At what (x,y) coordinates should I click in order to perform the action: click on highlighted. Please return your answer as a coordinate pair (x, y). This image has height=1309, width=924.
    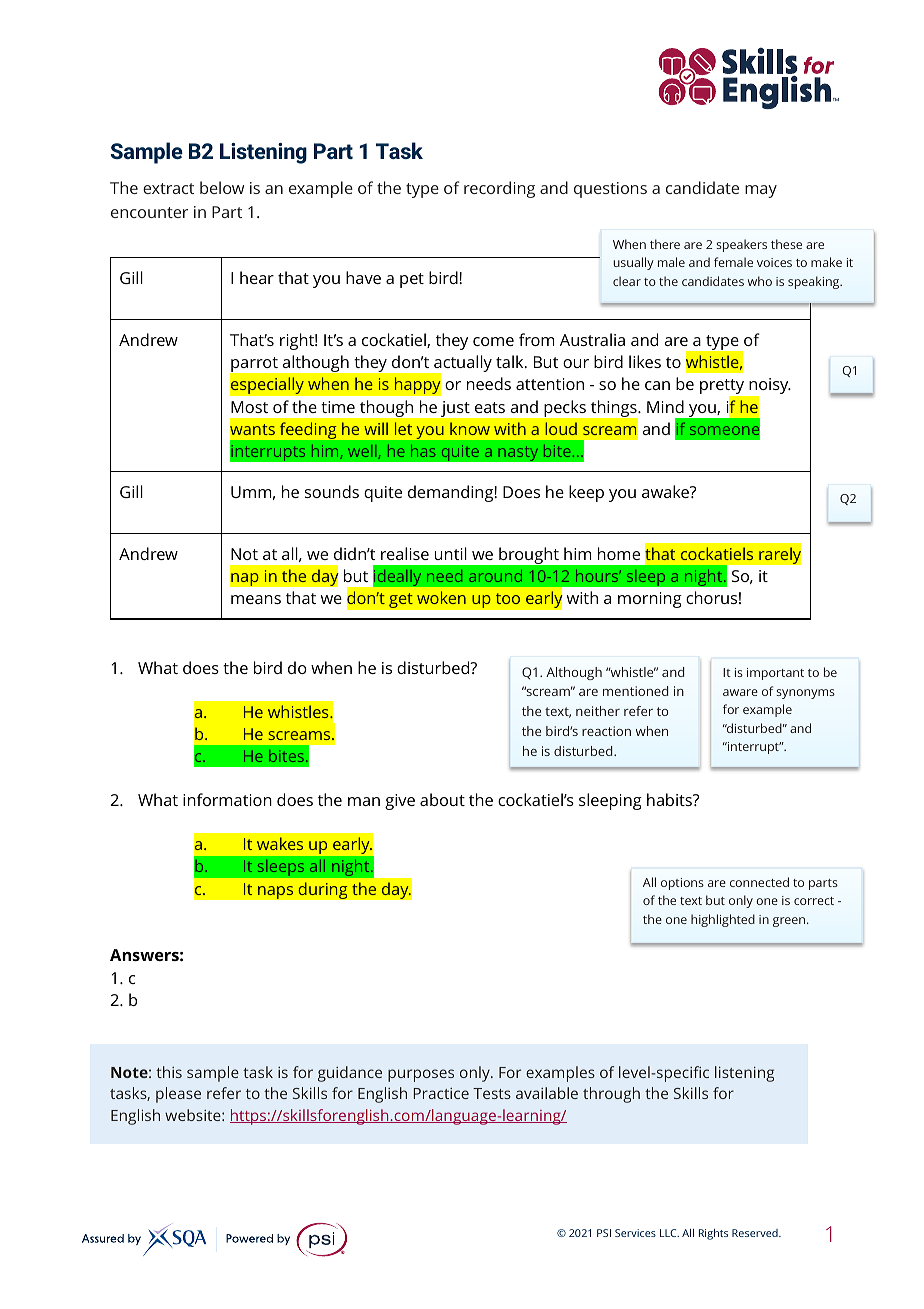
    Looking at the image, I should click on (723, 920).
